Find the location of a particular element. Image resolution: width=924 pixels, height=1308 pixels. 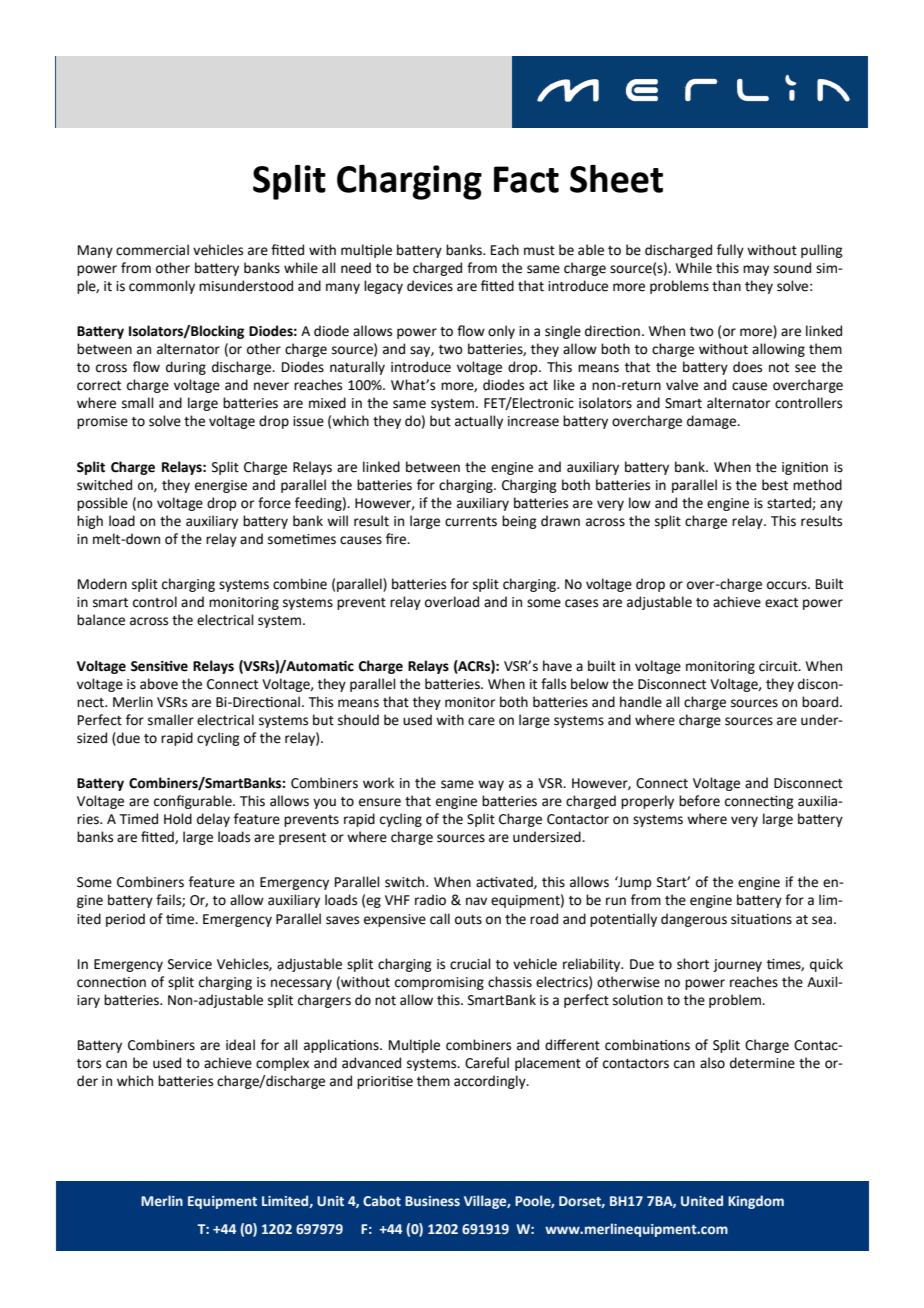

falls is located at coordinates (553, 684).
